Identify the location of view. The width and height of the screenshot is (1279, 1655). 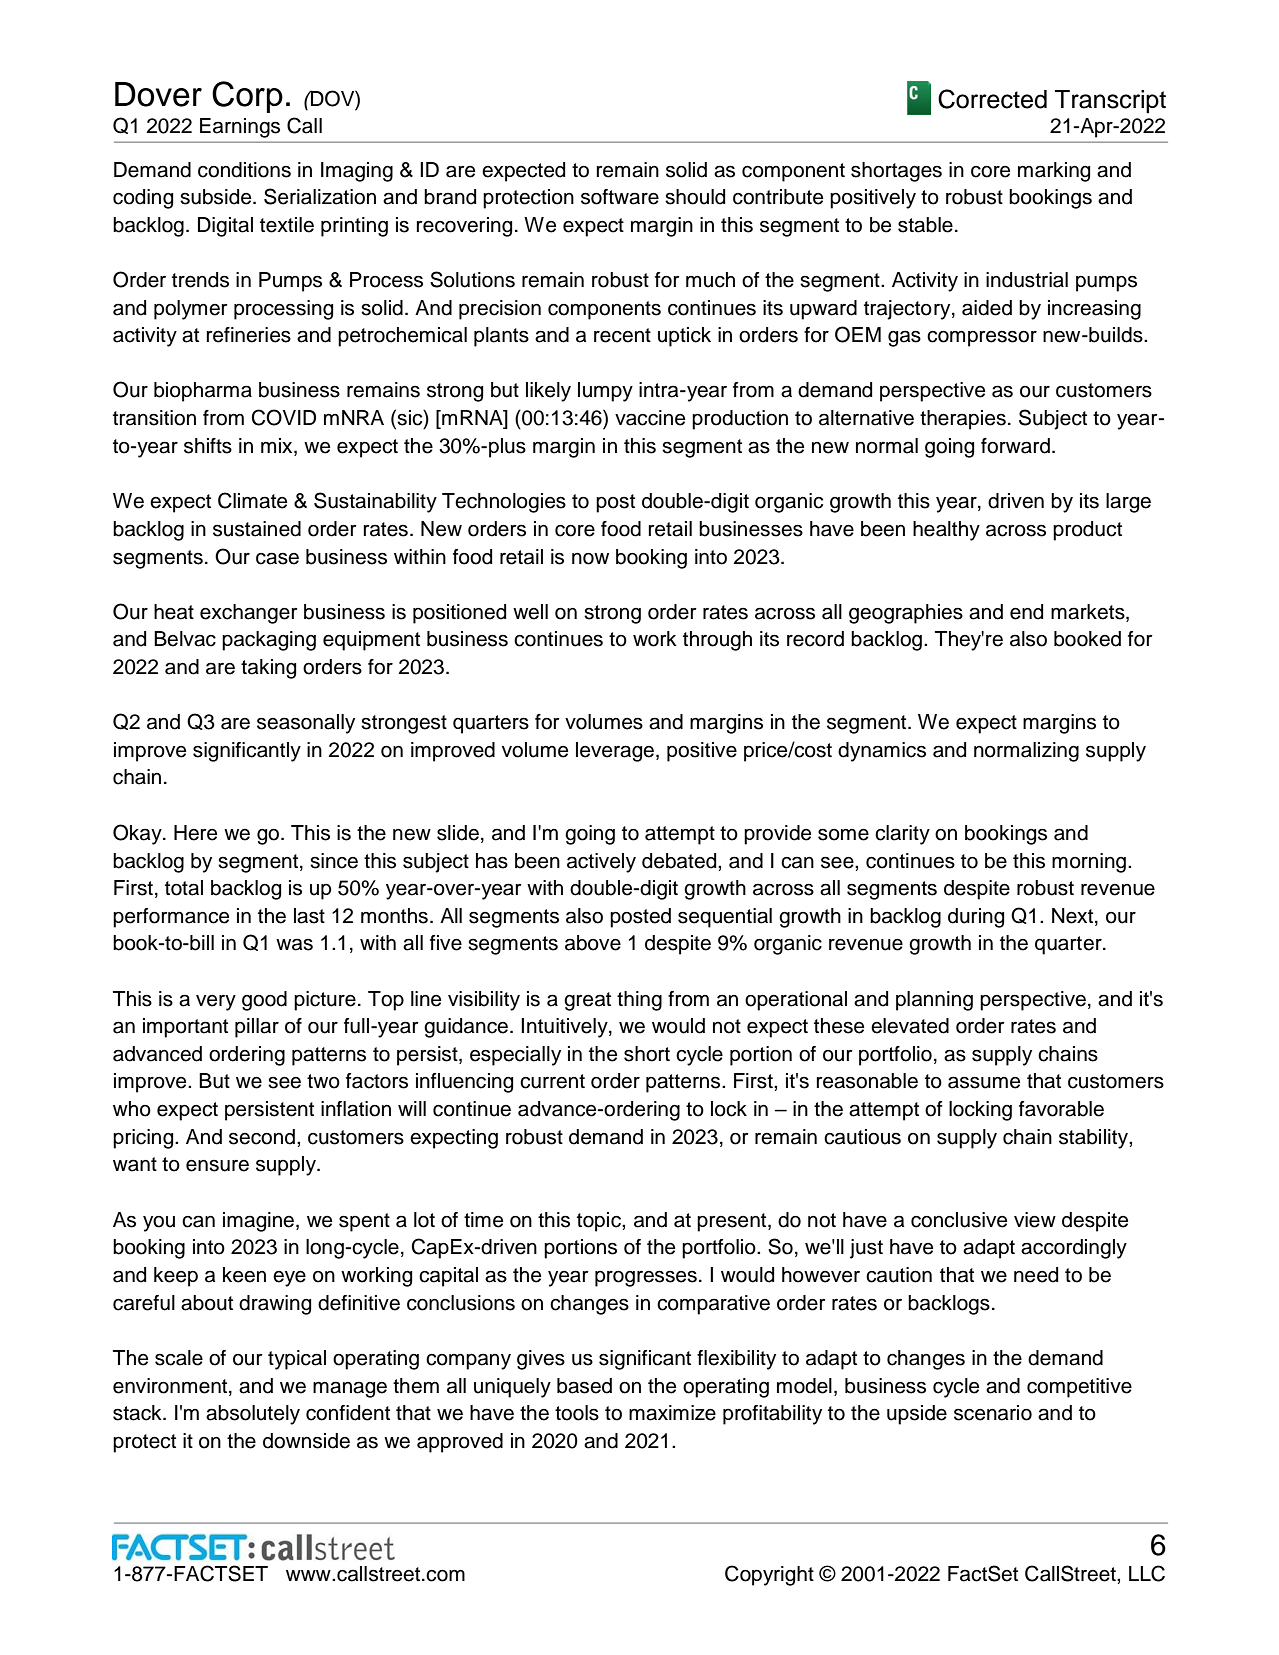
(1035, 1220).
